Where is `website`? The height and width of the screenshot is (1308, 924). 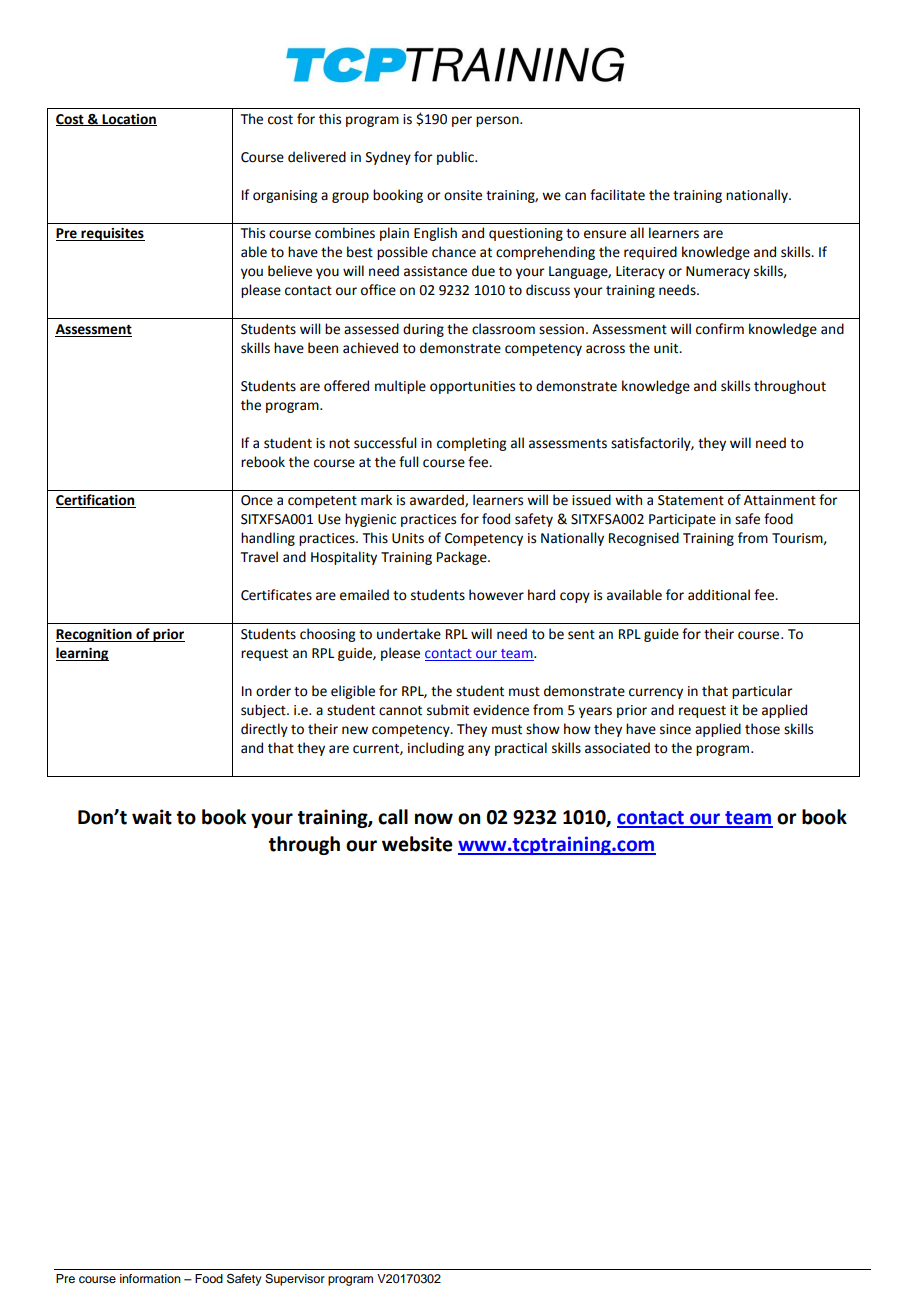
website is located at coordinates (417, 844).
